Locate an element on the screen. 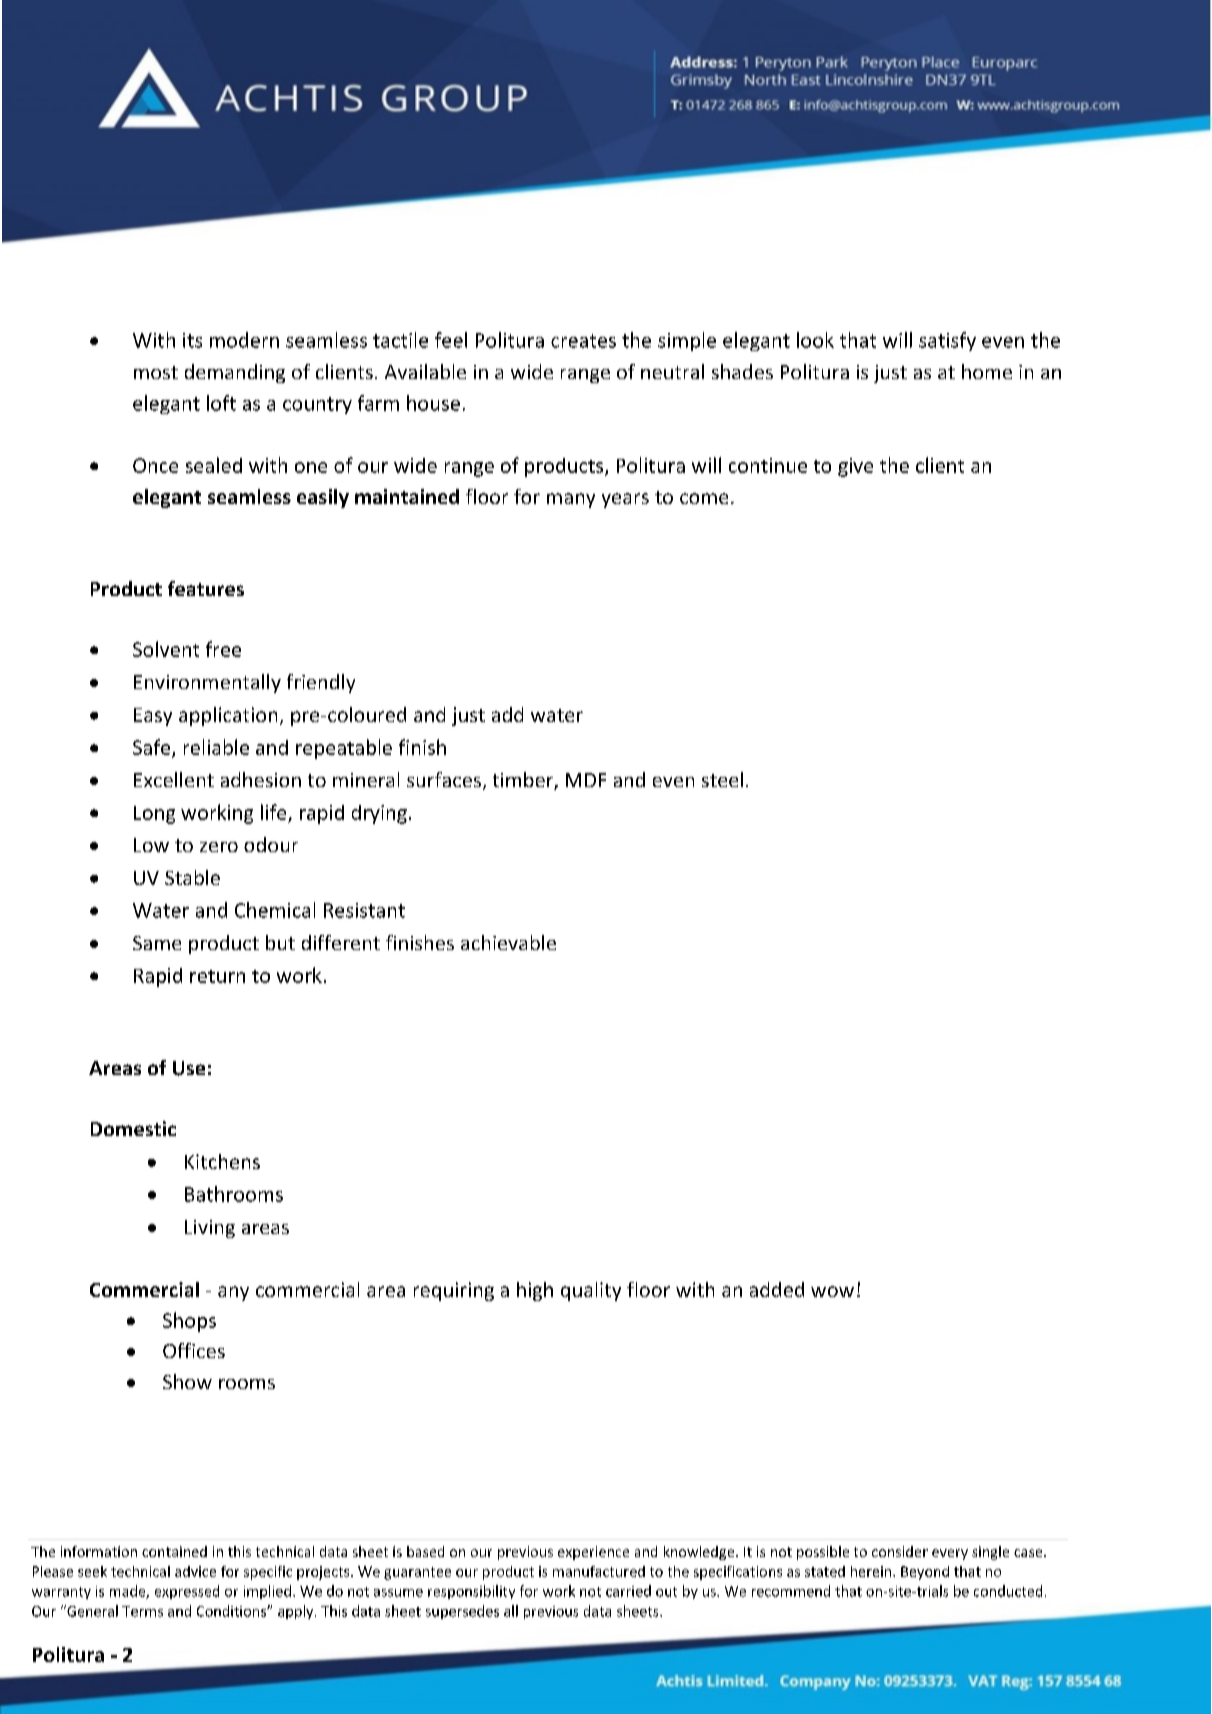  Environmentally is located at coordinates (207, 683).
